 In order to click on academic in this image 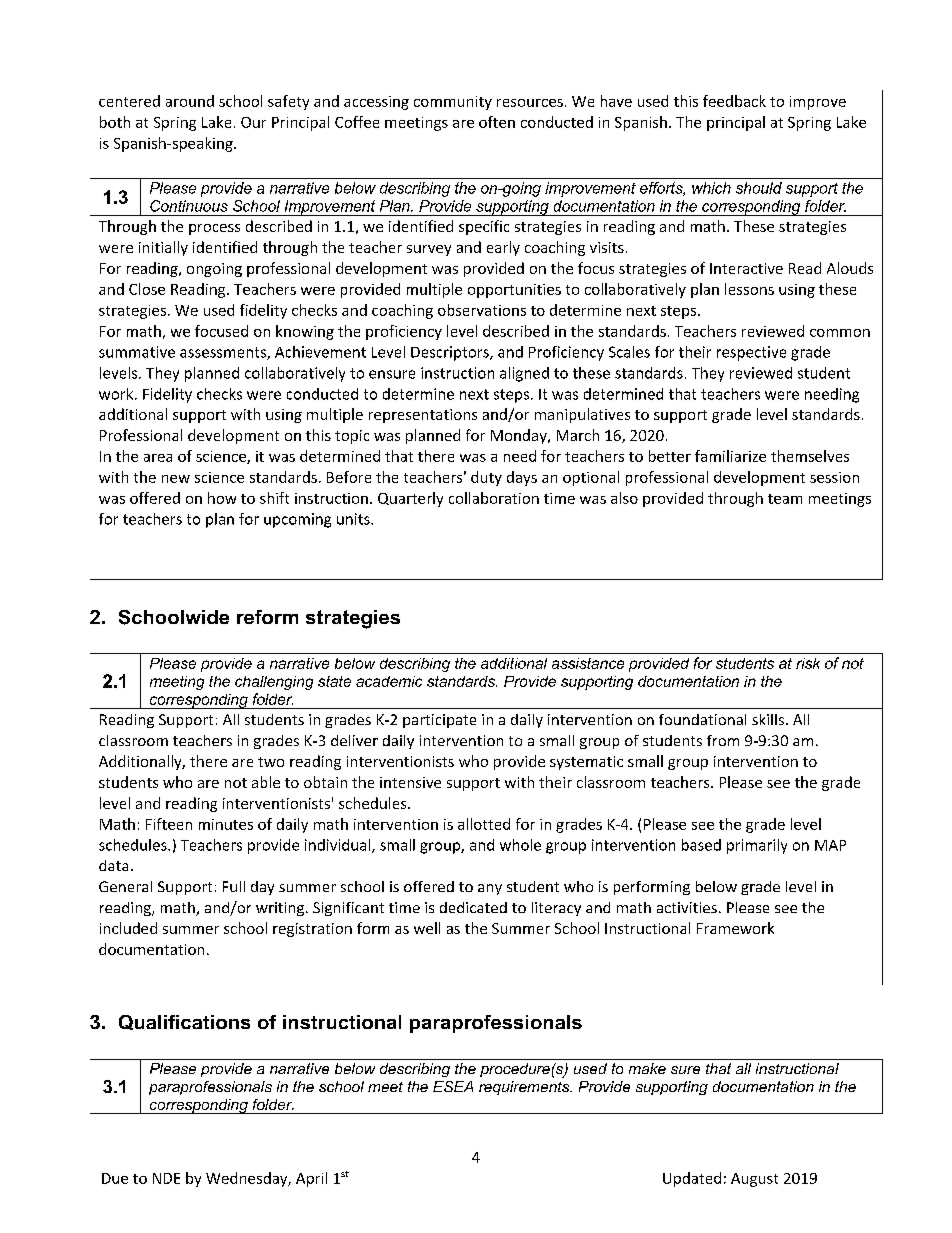, I will do `click(389, 681)`.
